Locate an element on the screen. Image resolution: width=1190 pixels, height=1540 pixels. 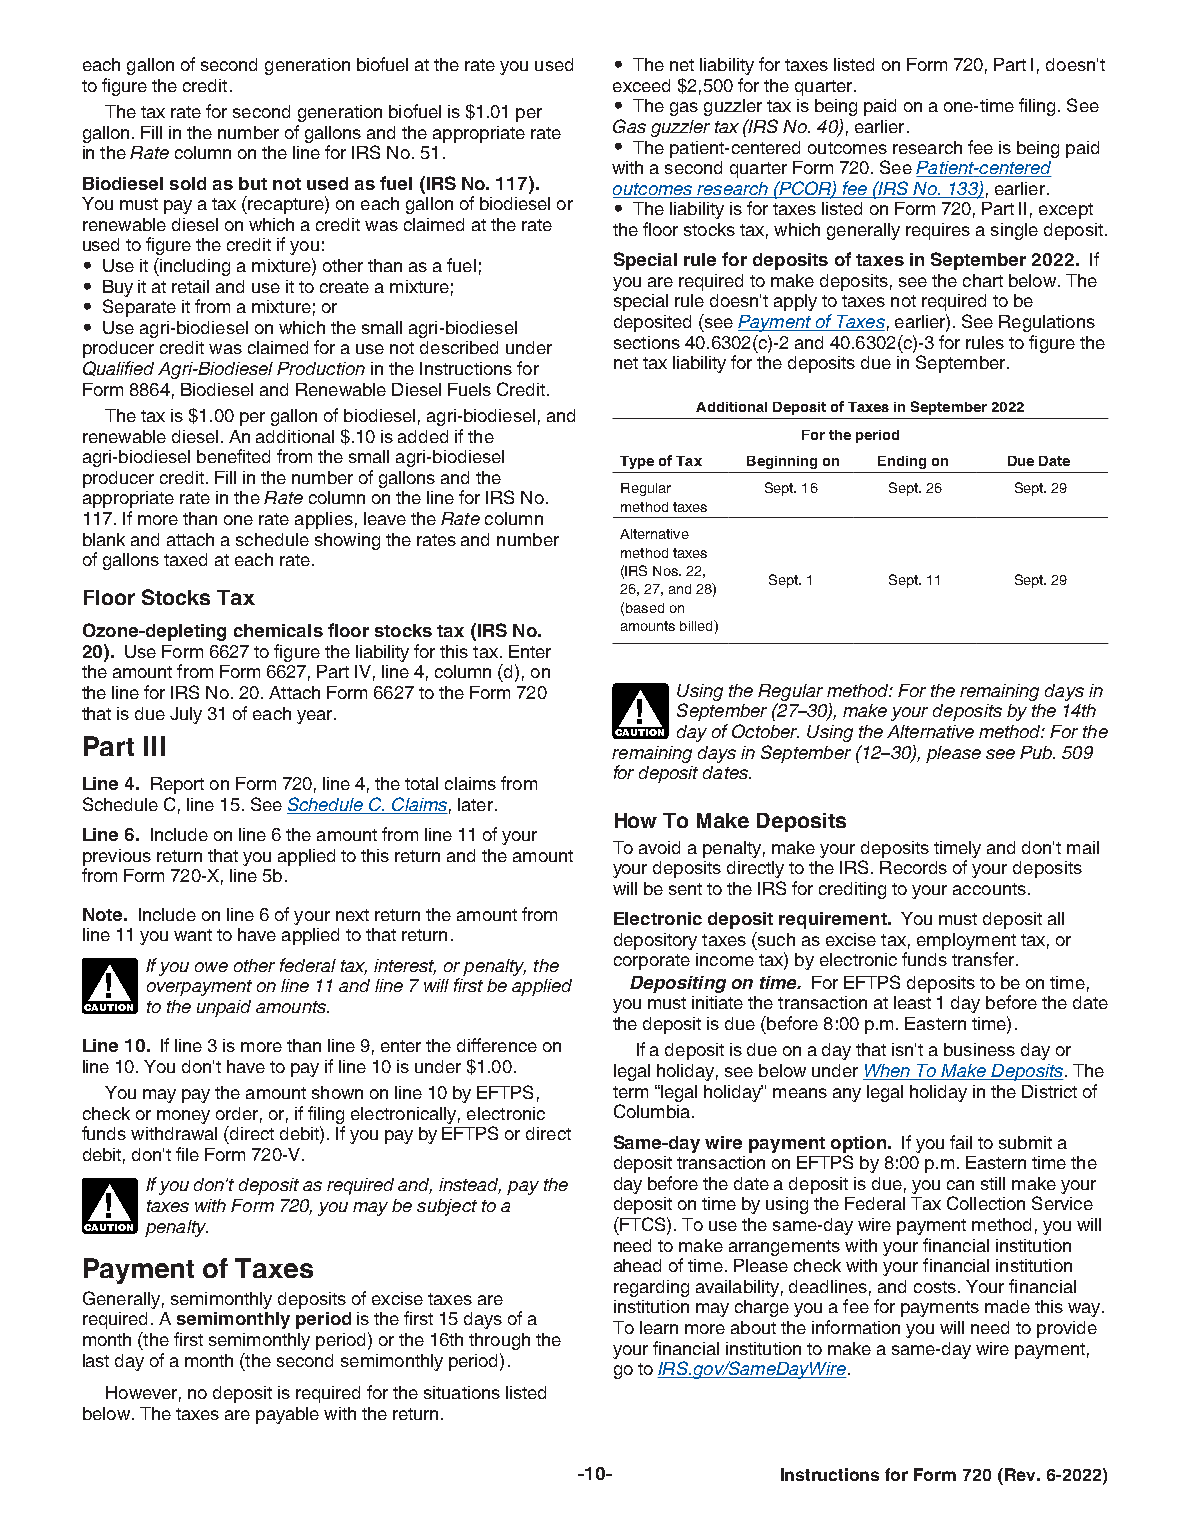
want is located at coordinates (193, 935).
